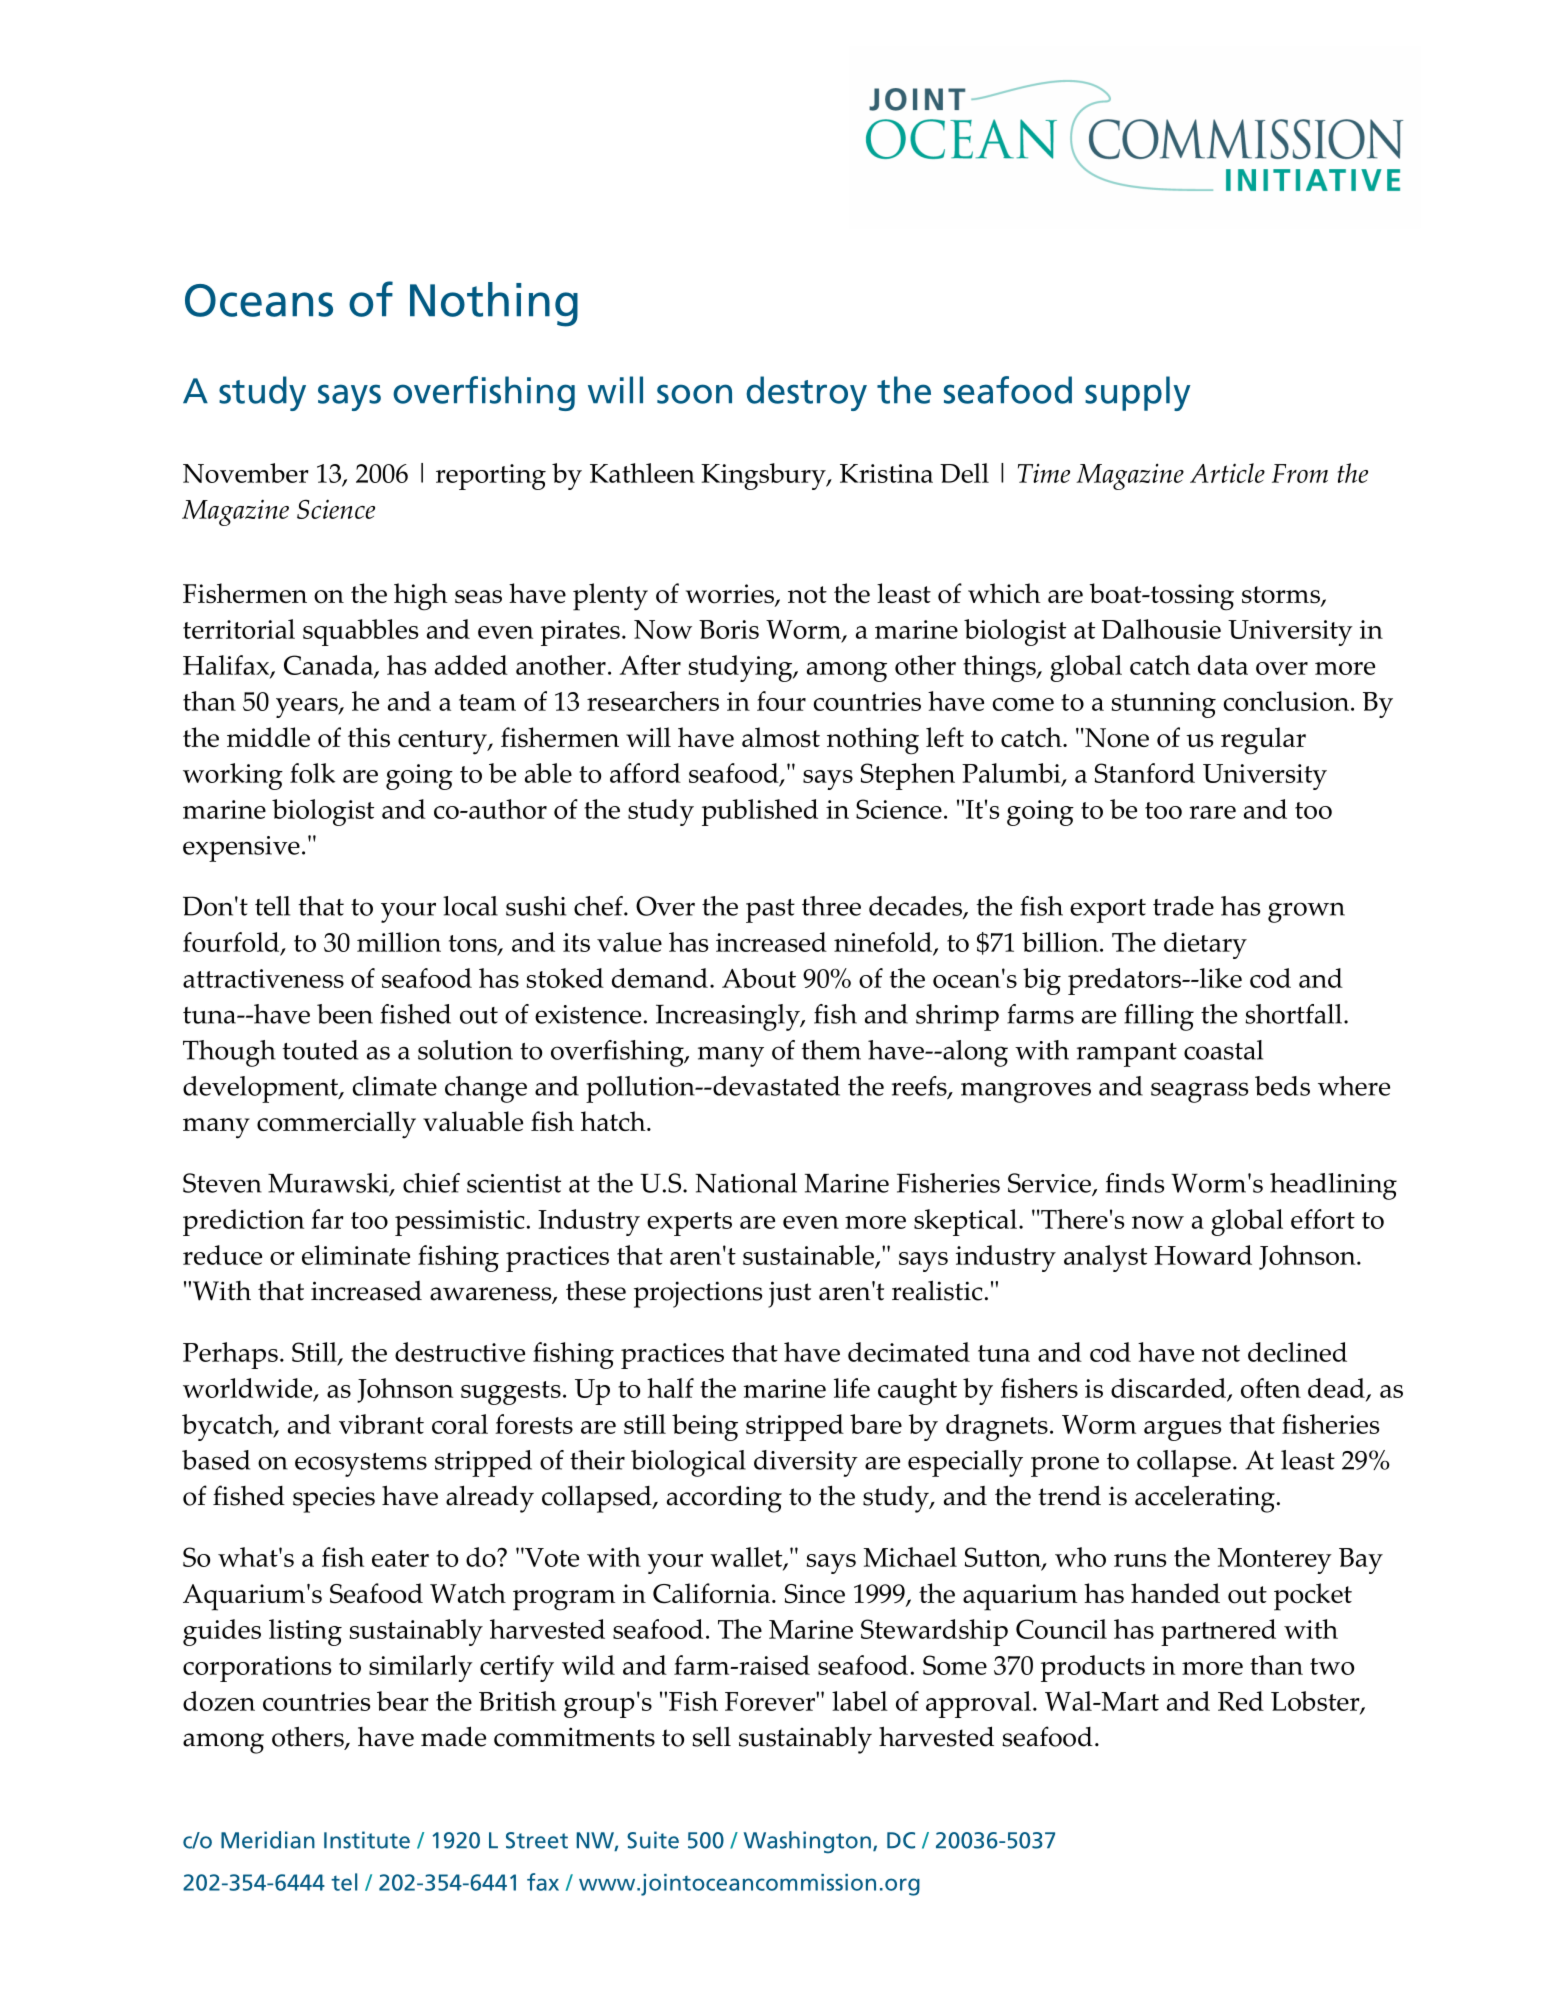 The width and height of the screenshot is (1552, 2009). What do you see at coordinates (806, 393) in the screenshot?
I see `destroy` at bounding box center [806, 393].
